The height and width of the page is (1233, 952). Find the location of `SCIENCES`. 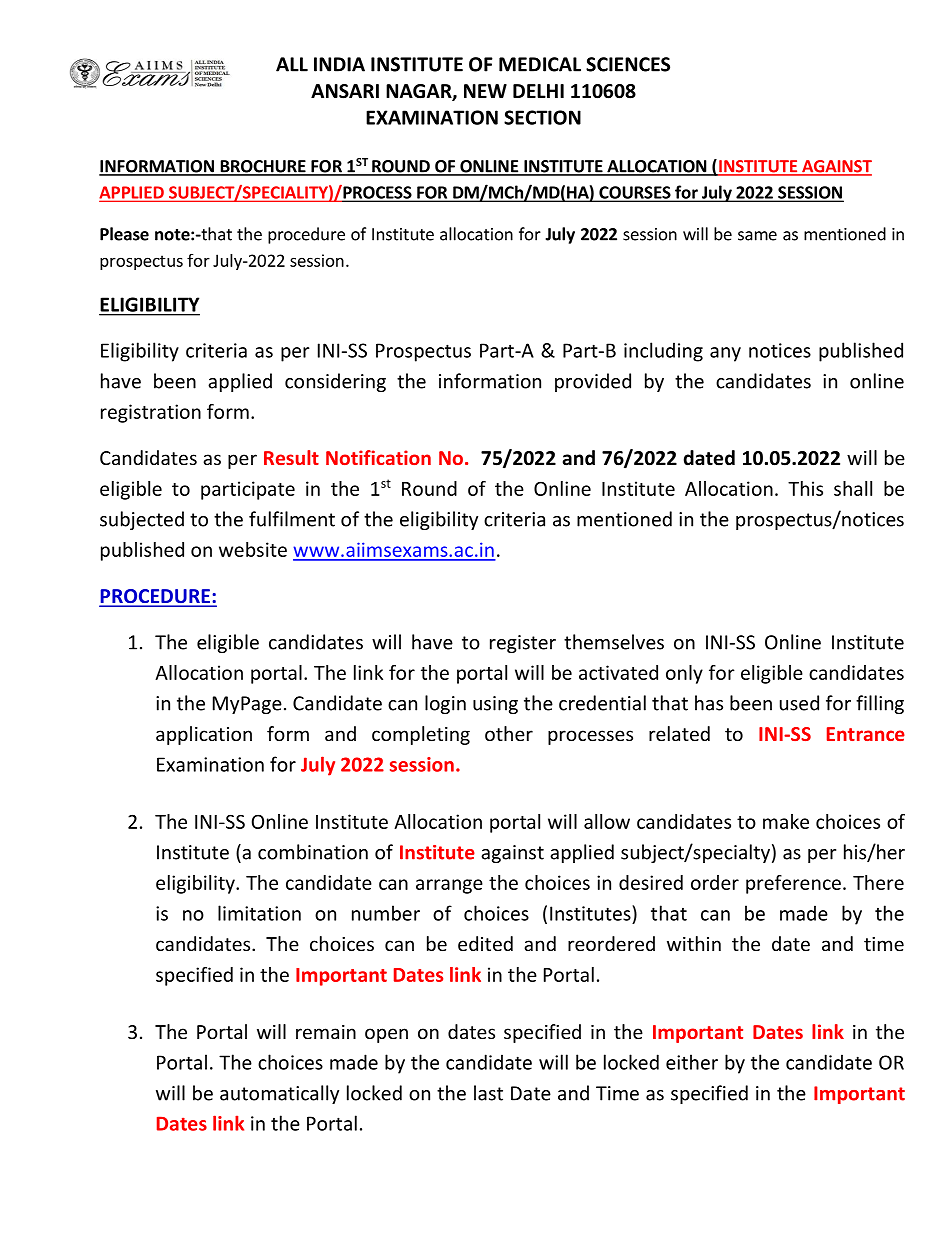

SCIENCES is located at coordinates (628, 64).
